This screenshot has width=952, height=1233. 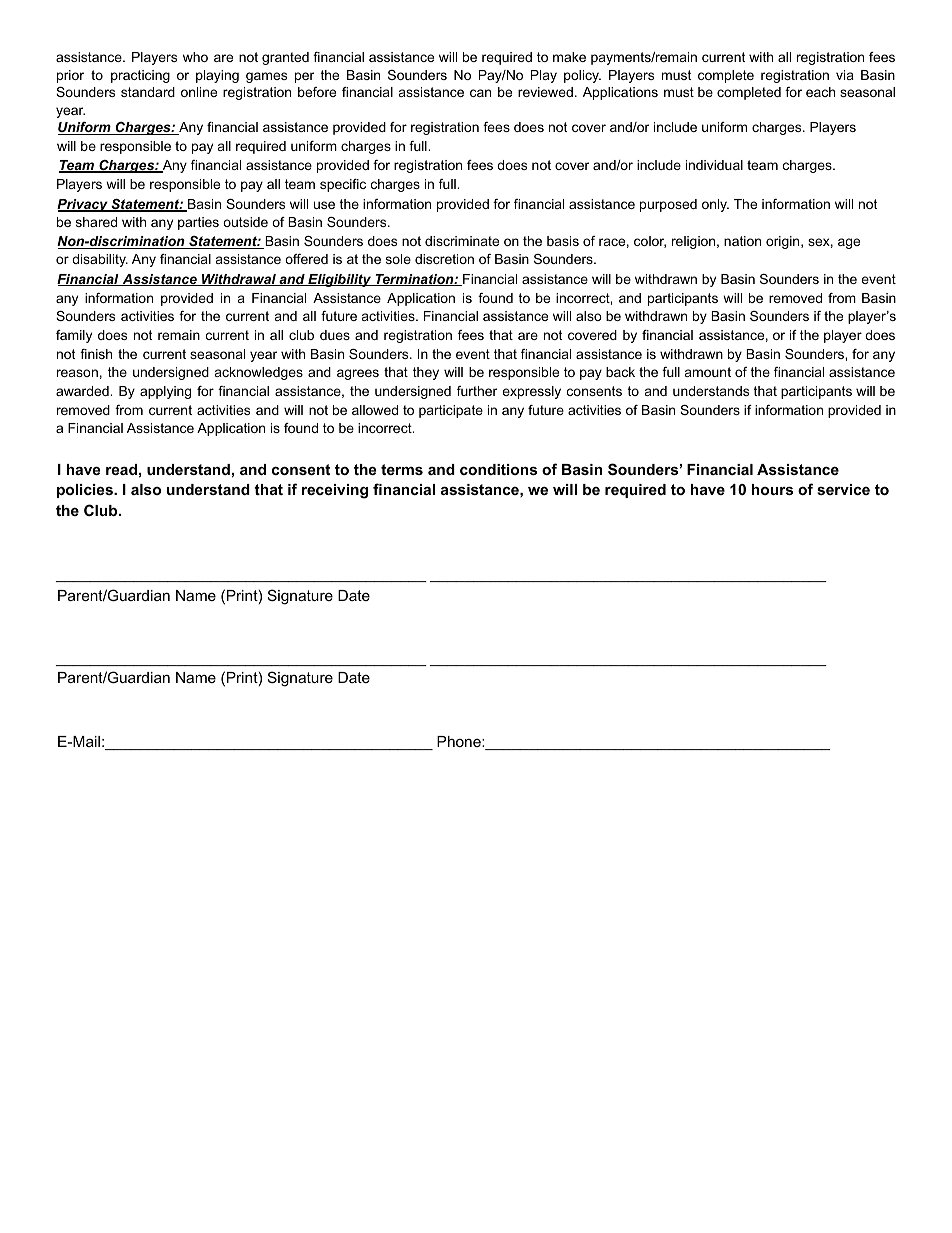 I want to click on age, so click(x=849, y=243).
